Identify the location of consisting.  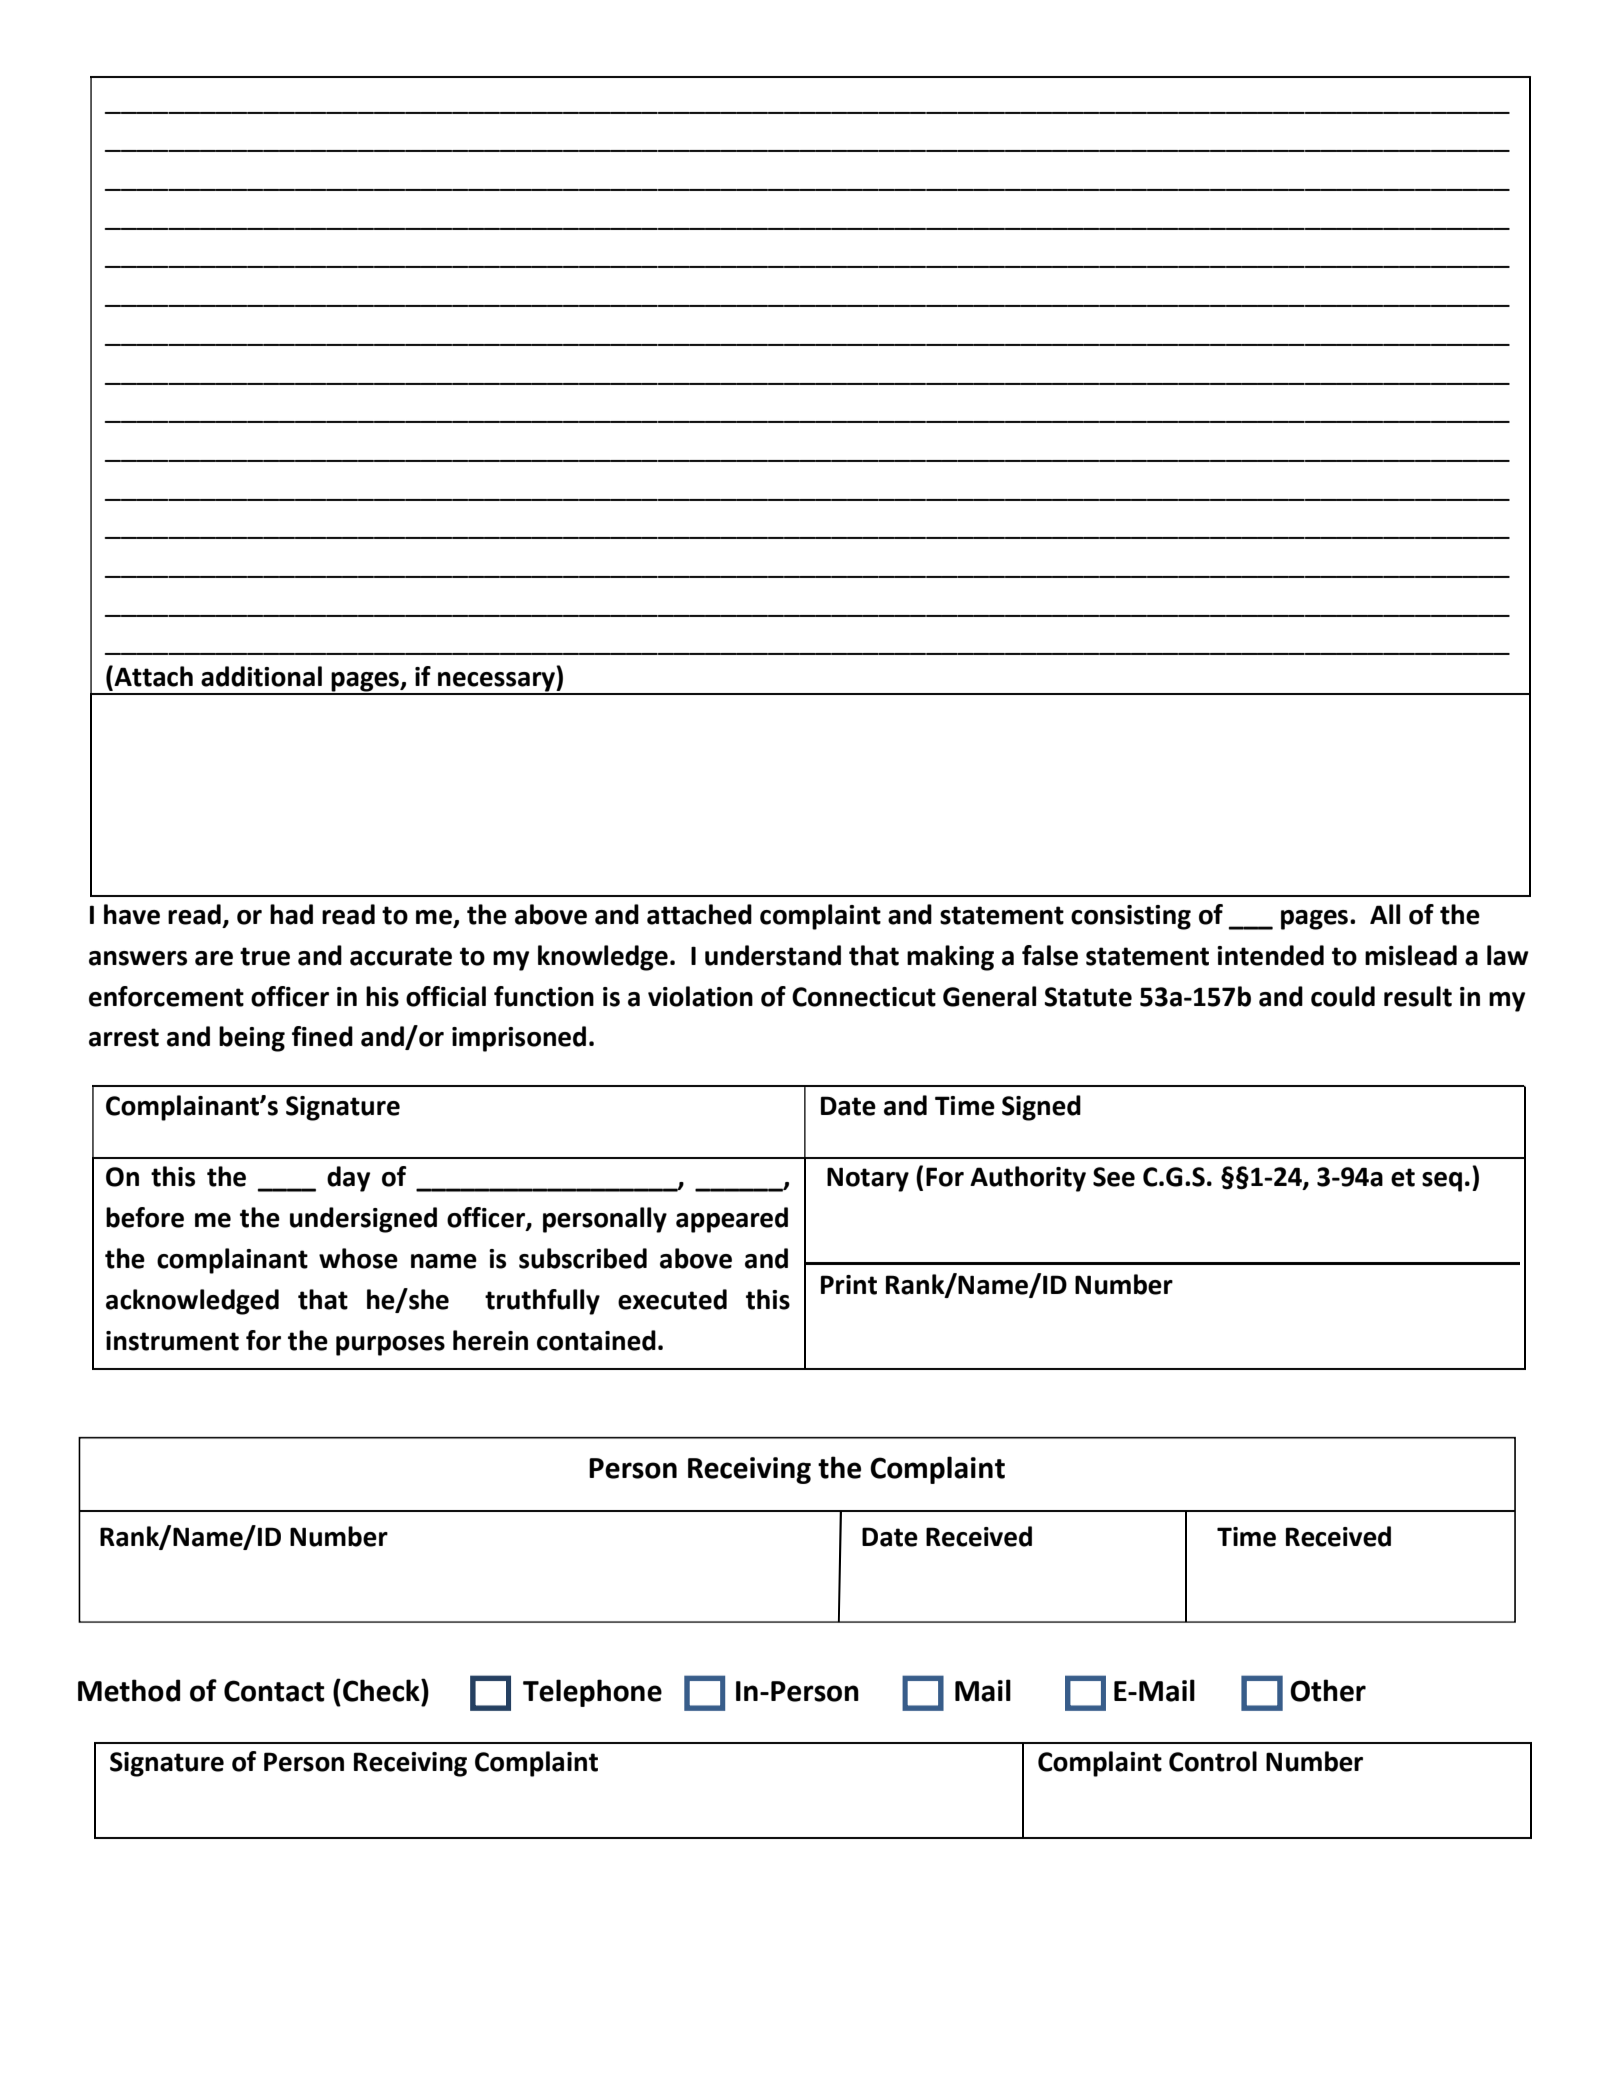
(1131, 917).
